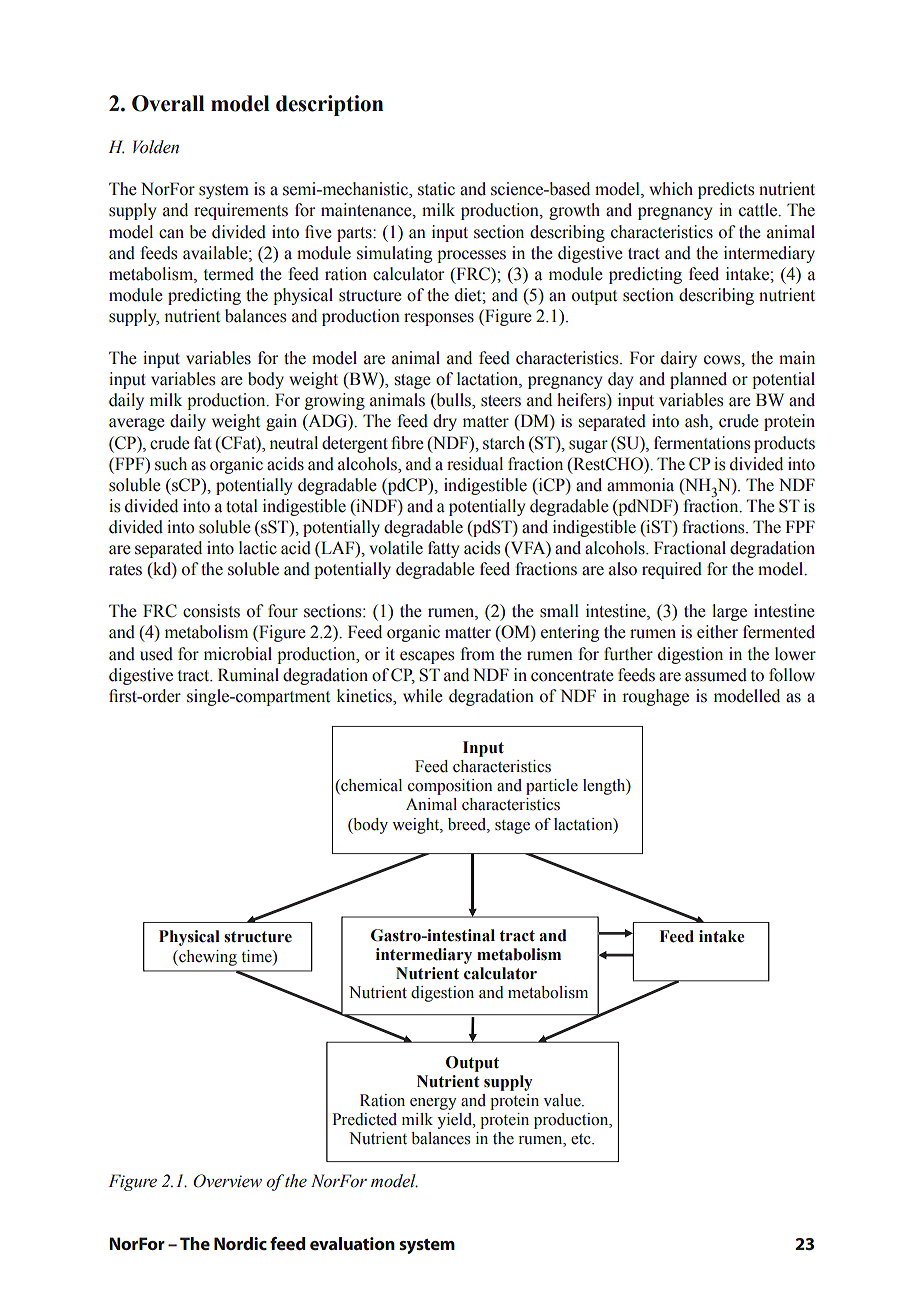 The height and width of the screenshot is (1305, 924). Describe the element at coordinates (227, 1181) in the screenshot. I see `Overview` at that location.
